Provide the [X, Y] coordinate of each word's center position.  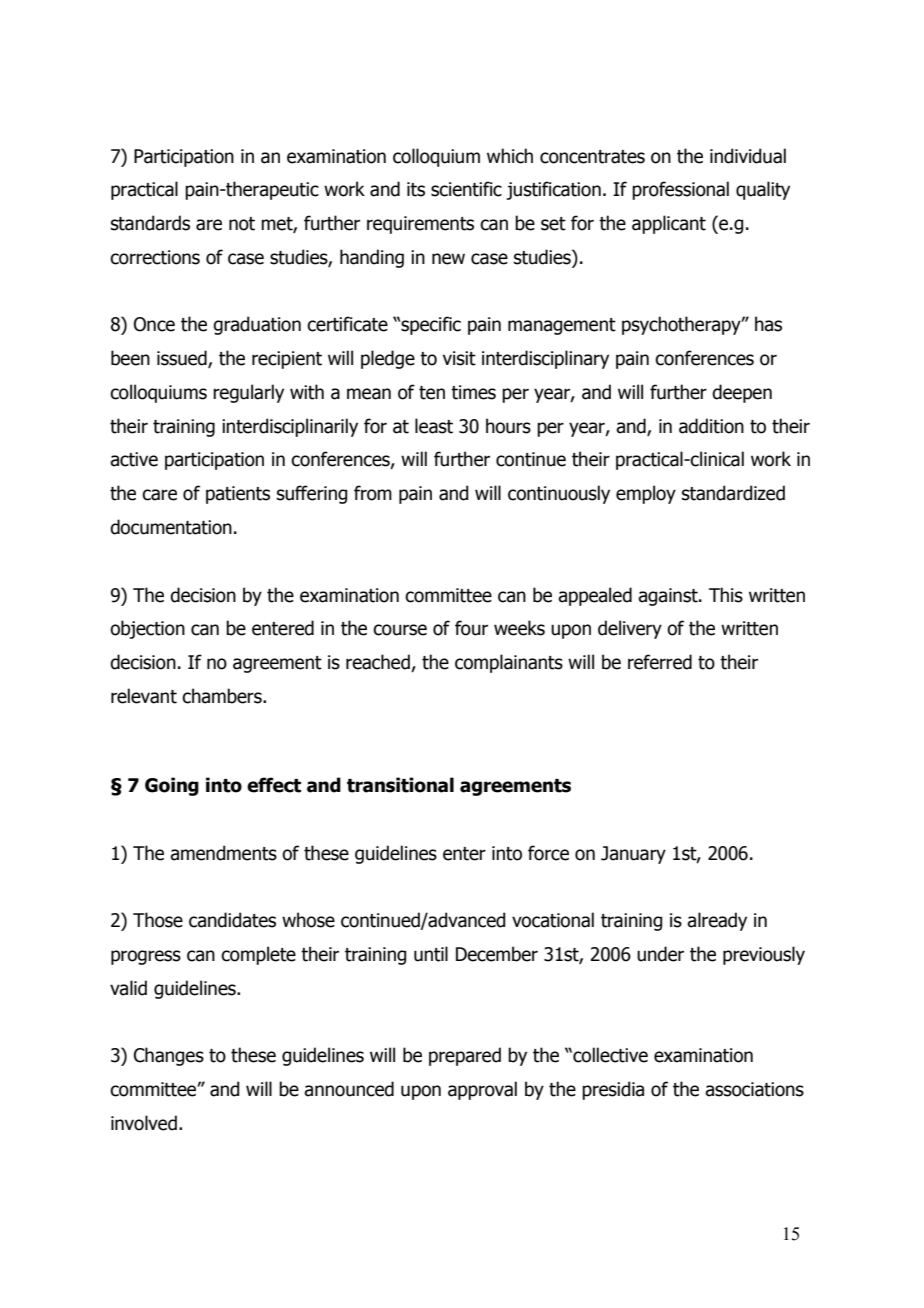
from [373, 493]
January [633, 855]
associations [754, 1089]
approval [482, 1090]
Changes [169, 1056]
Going [172, 786]
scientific [466, 189]
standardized [733, 493]
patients [238, 495]
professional [680, 190]
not [242, 224]
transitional [400, 785]
